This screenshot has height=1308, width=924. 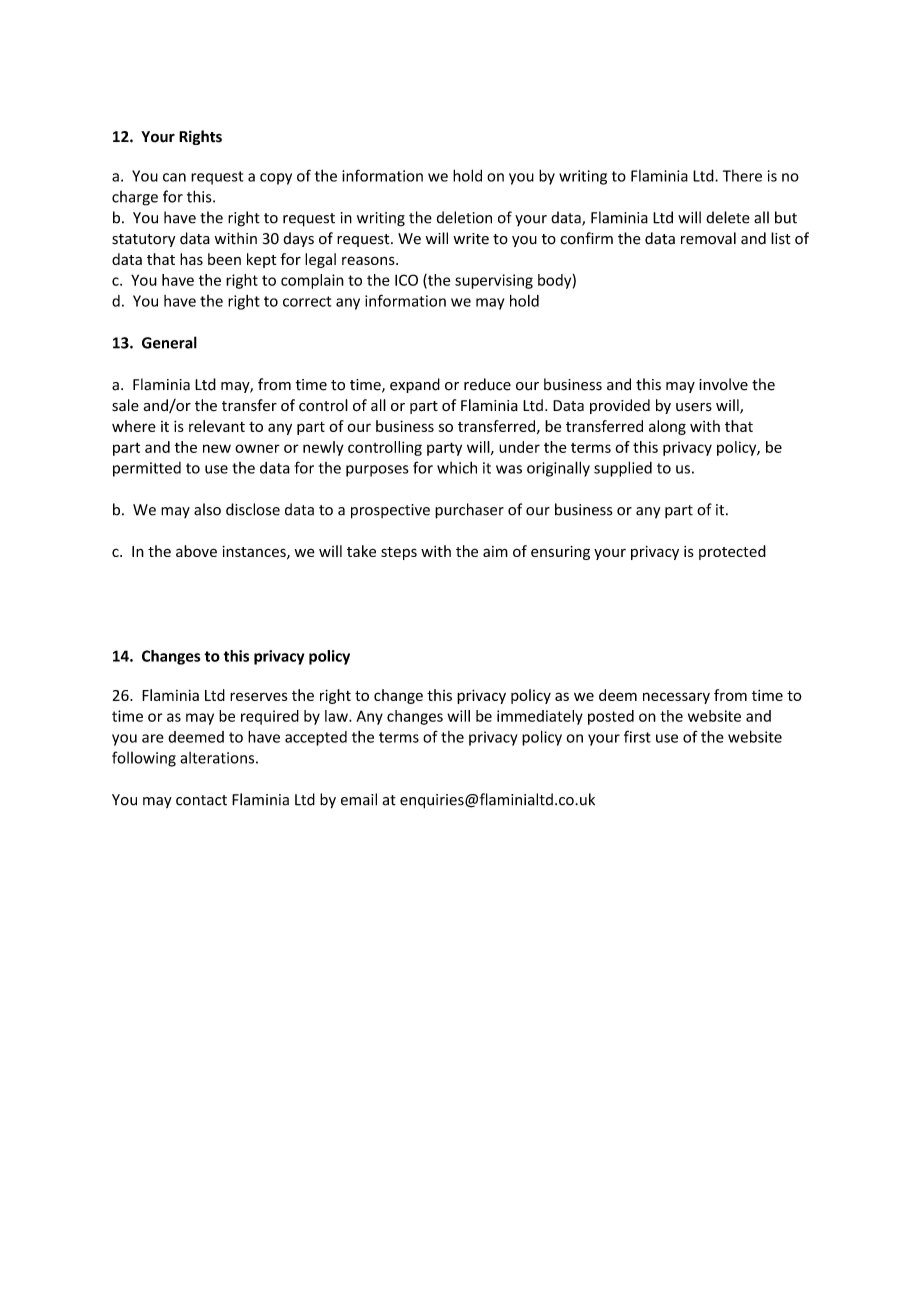 What do you see at coordinates (637, 736) in the screenshot?
I see `first` at bounding box center [637, 736].
